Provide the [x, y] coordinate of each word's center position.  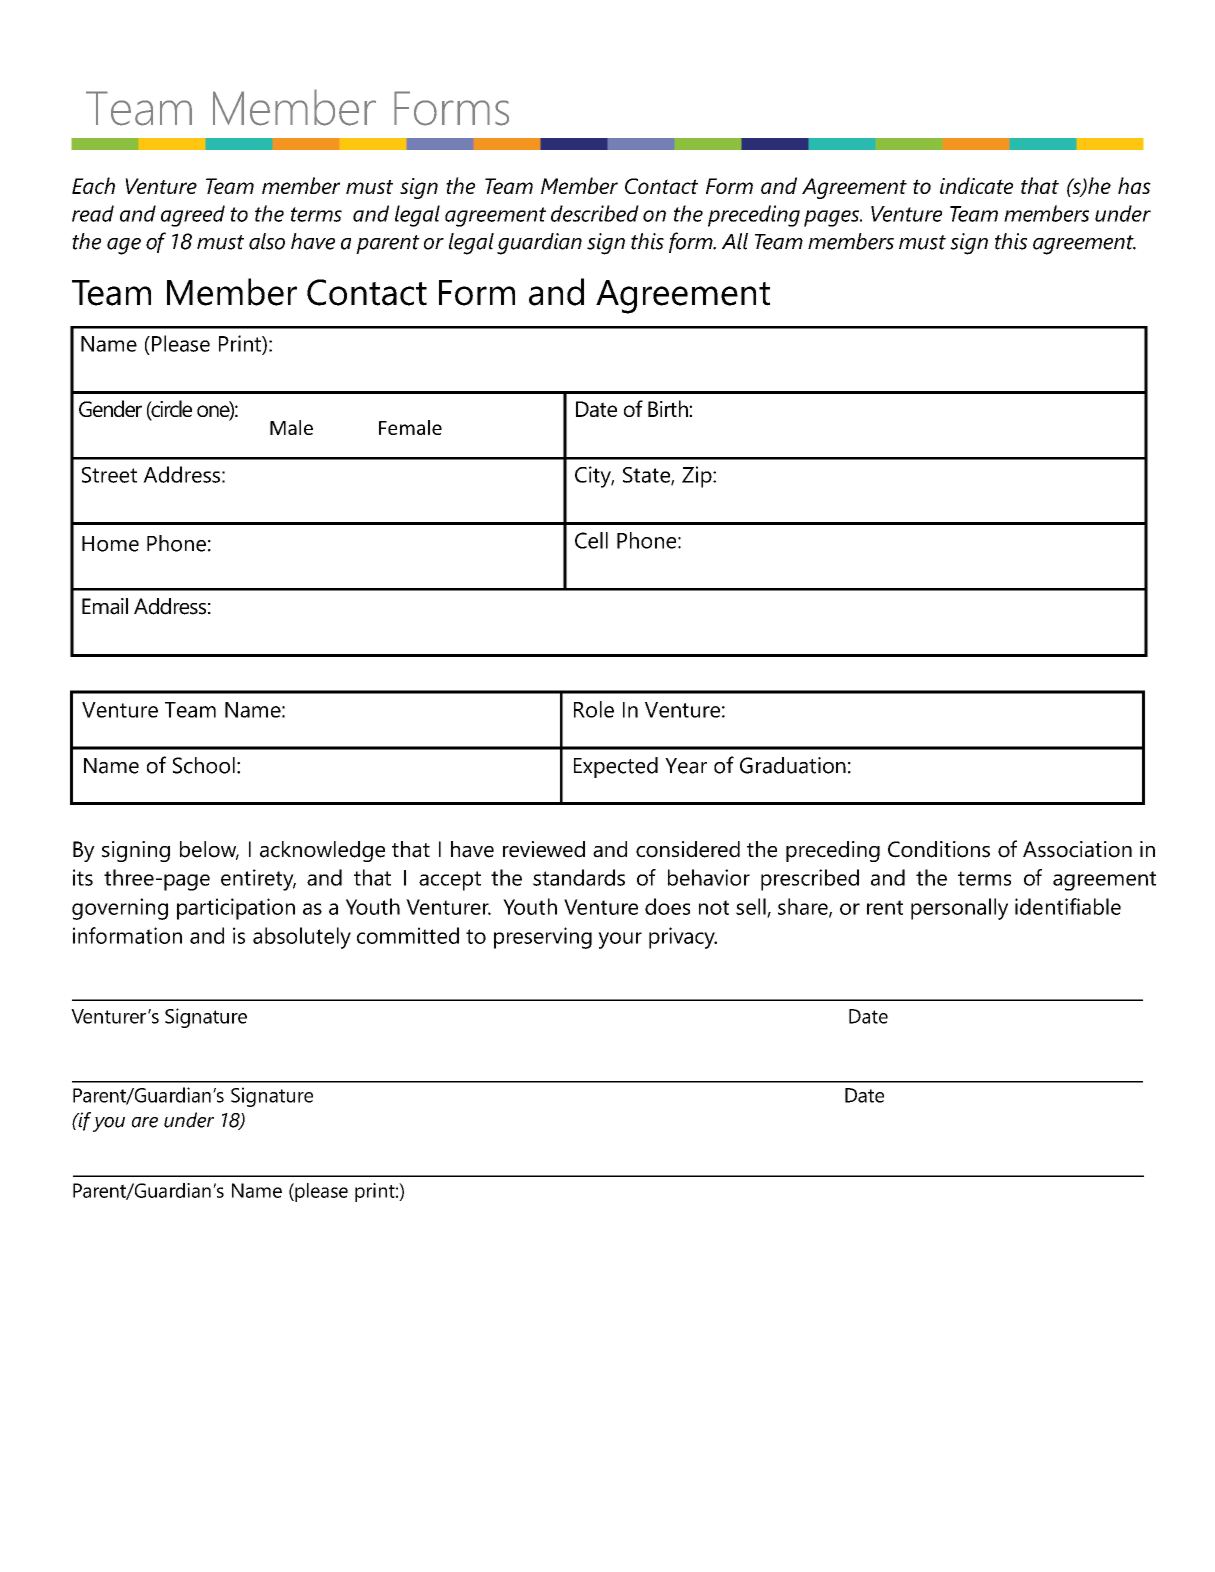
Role [594, 709]
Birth [669, 408]
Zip [698, 477]
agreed [193, 216]
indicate [976, 185]
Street [109, 475]
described [595, 213]
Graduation [793, 765]
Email [105, 606]
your [620, 940]
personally [959, 909]
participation [236, 909]
